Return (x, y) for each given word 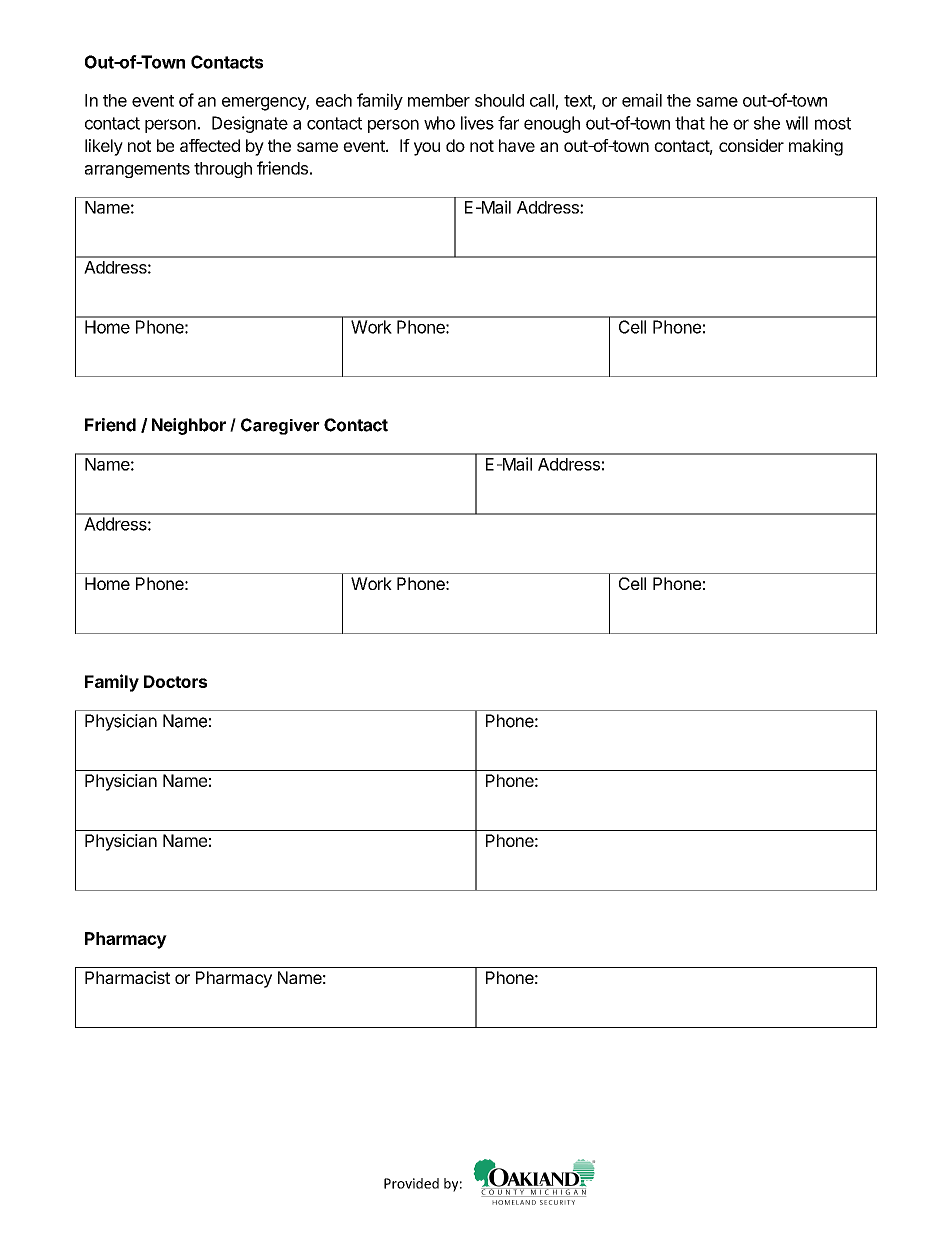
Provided (411, 1183)
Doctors (175, 681)
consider (751, 145)
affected (210, 145)
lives (477, 123)
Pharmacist (127, 977)
